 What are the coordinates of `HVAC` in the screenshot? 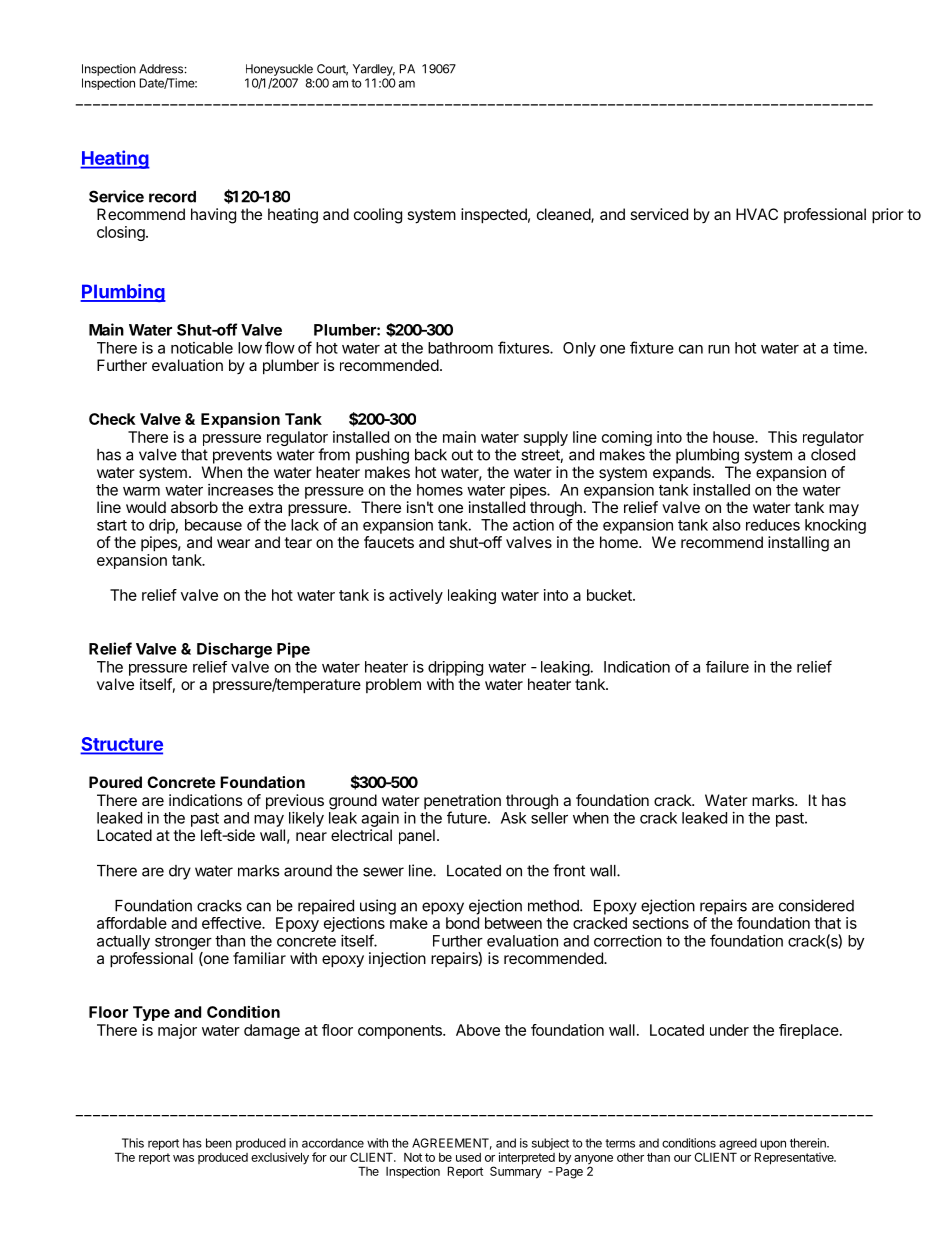 It's located at (757, 214).
